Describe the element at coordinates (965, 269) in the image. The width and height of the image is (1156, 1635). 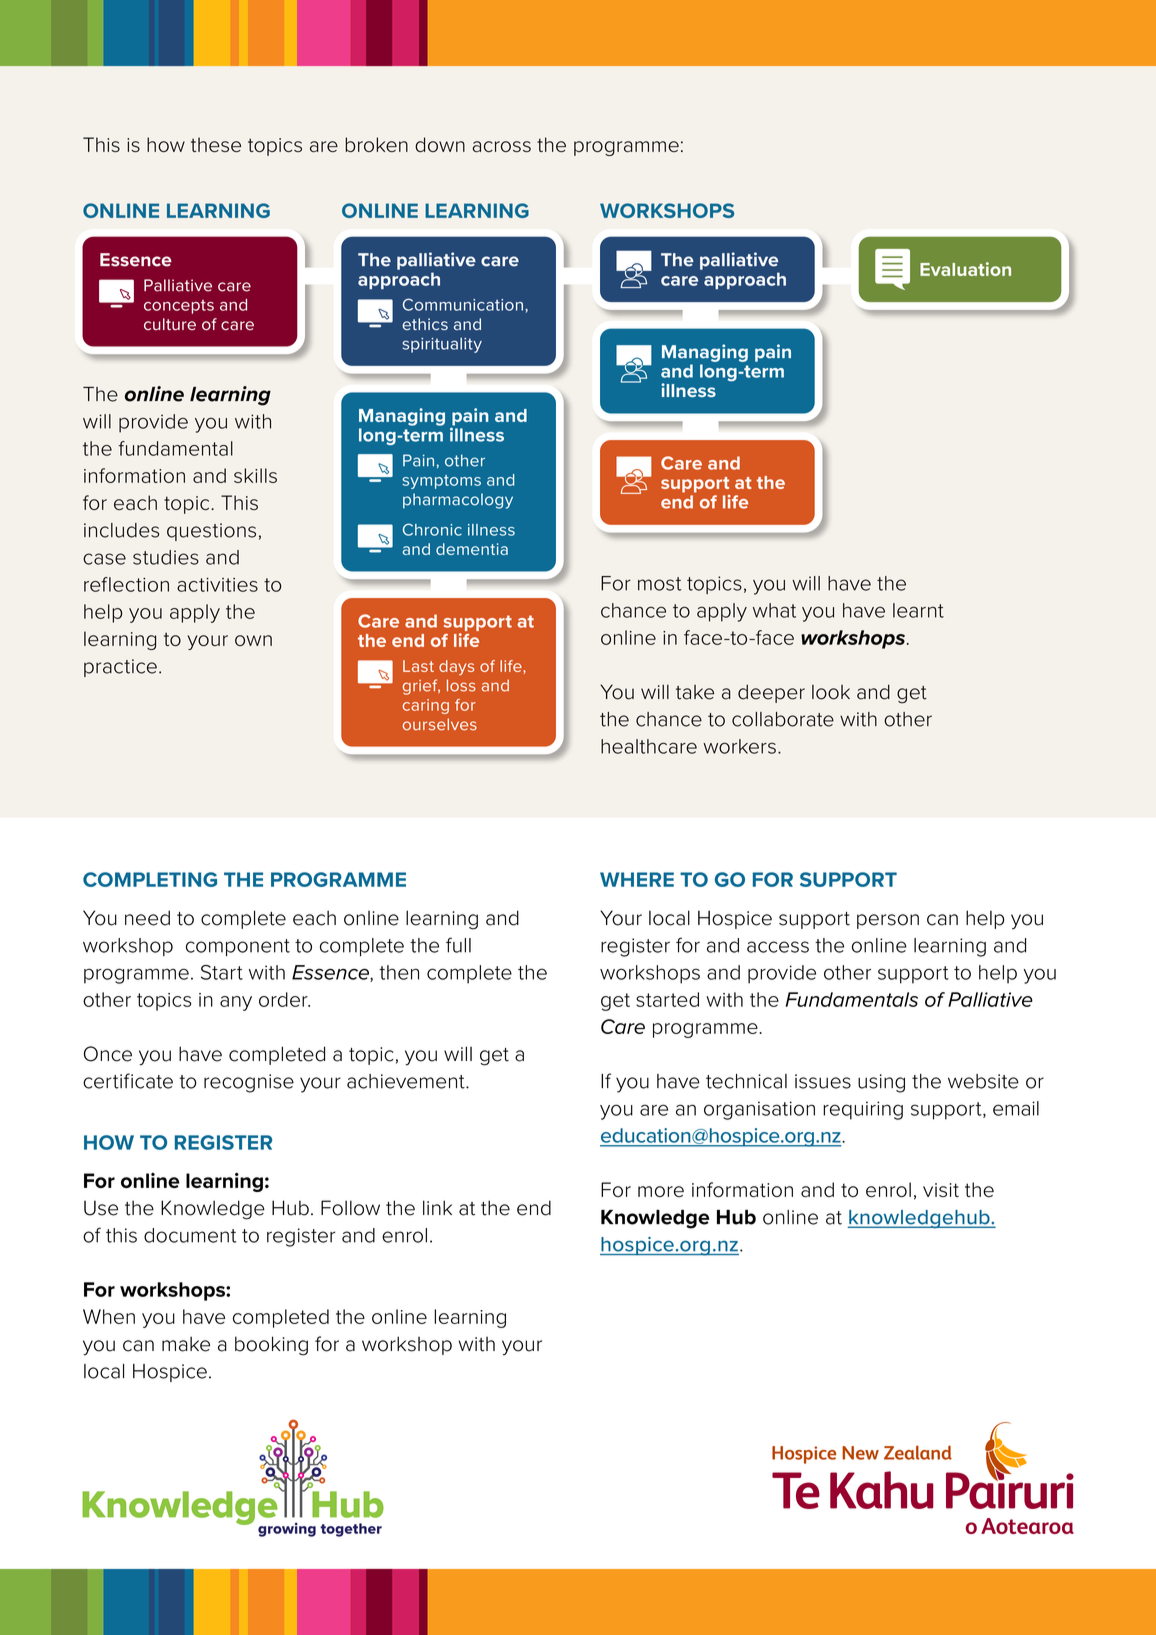
I see `Evaluation` at that location.
